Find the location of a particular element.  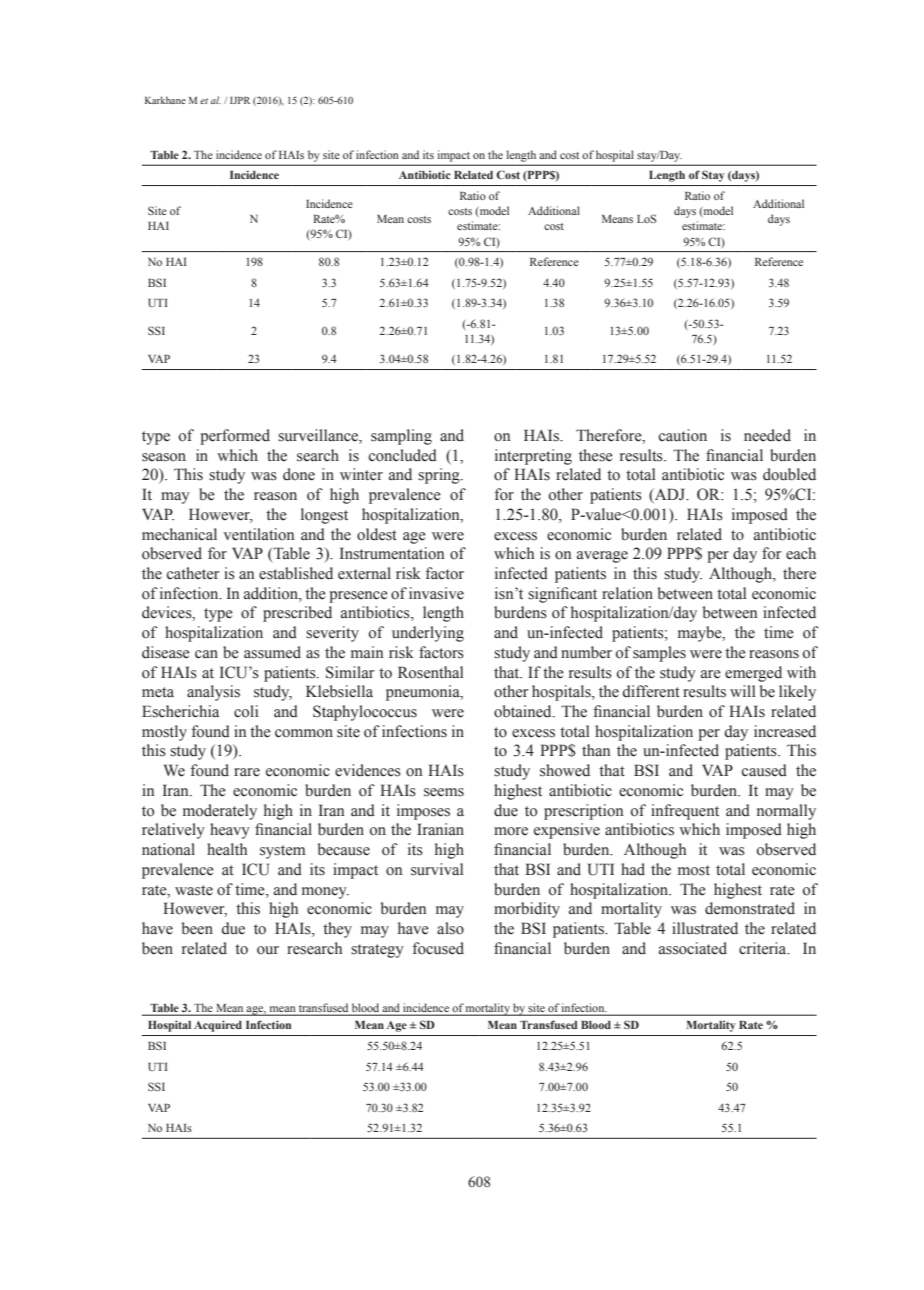

interpreting is located at coordinates (533, 457).
